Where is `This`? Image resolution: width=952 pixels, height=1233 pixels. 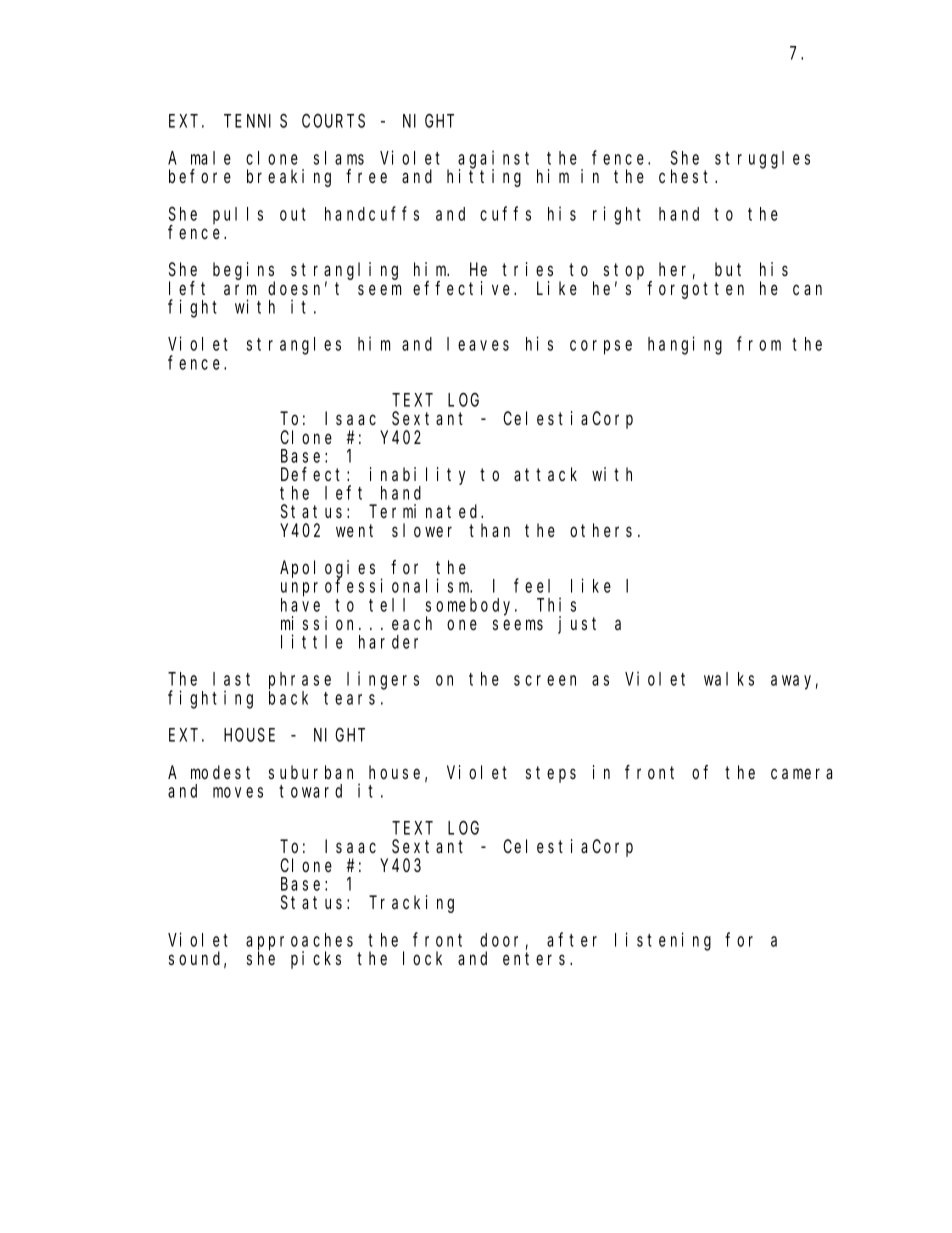 This is located at coordinates (556, 604).
